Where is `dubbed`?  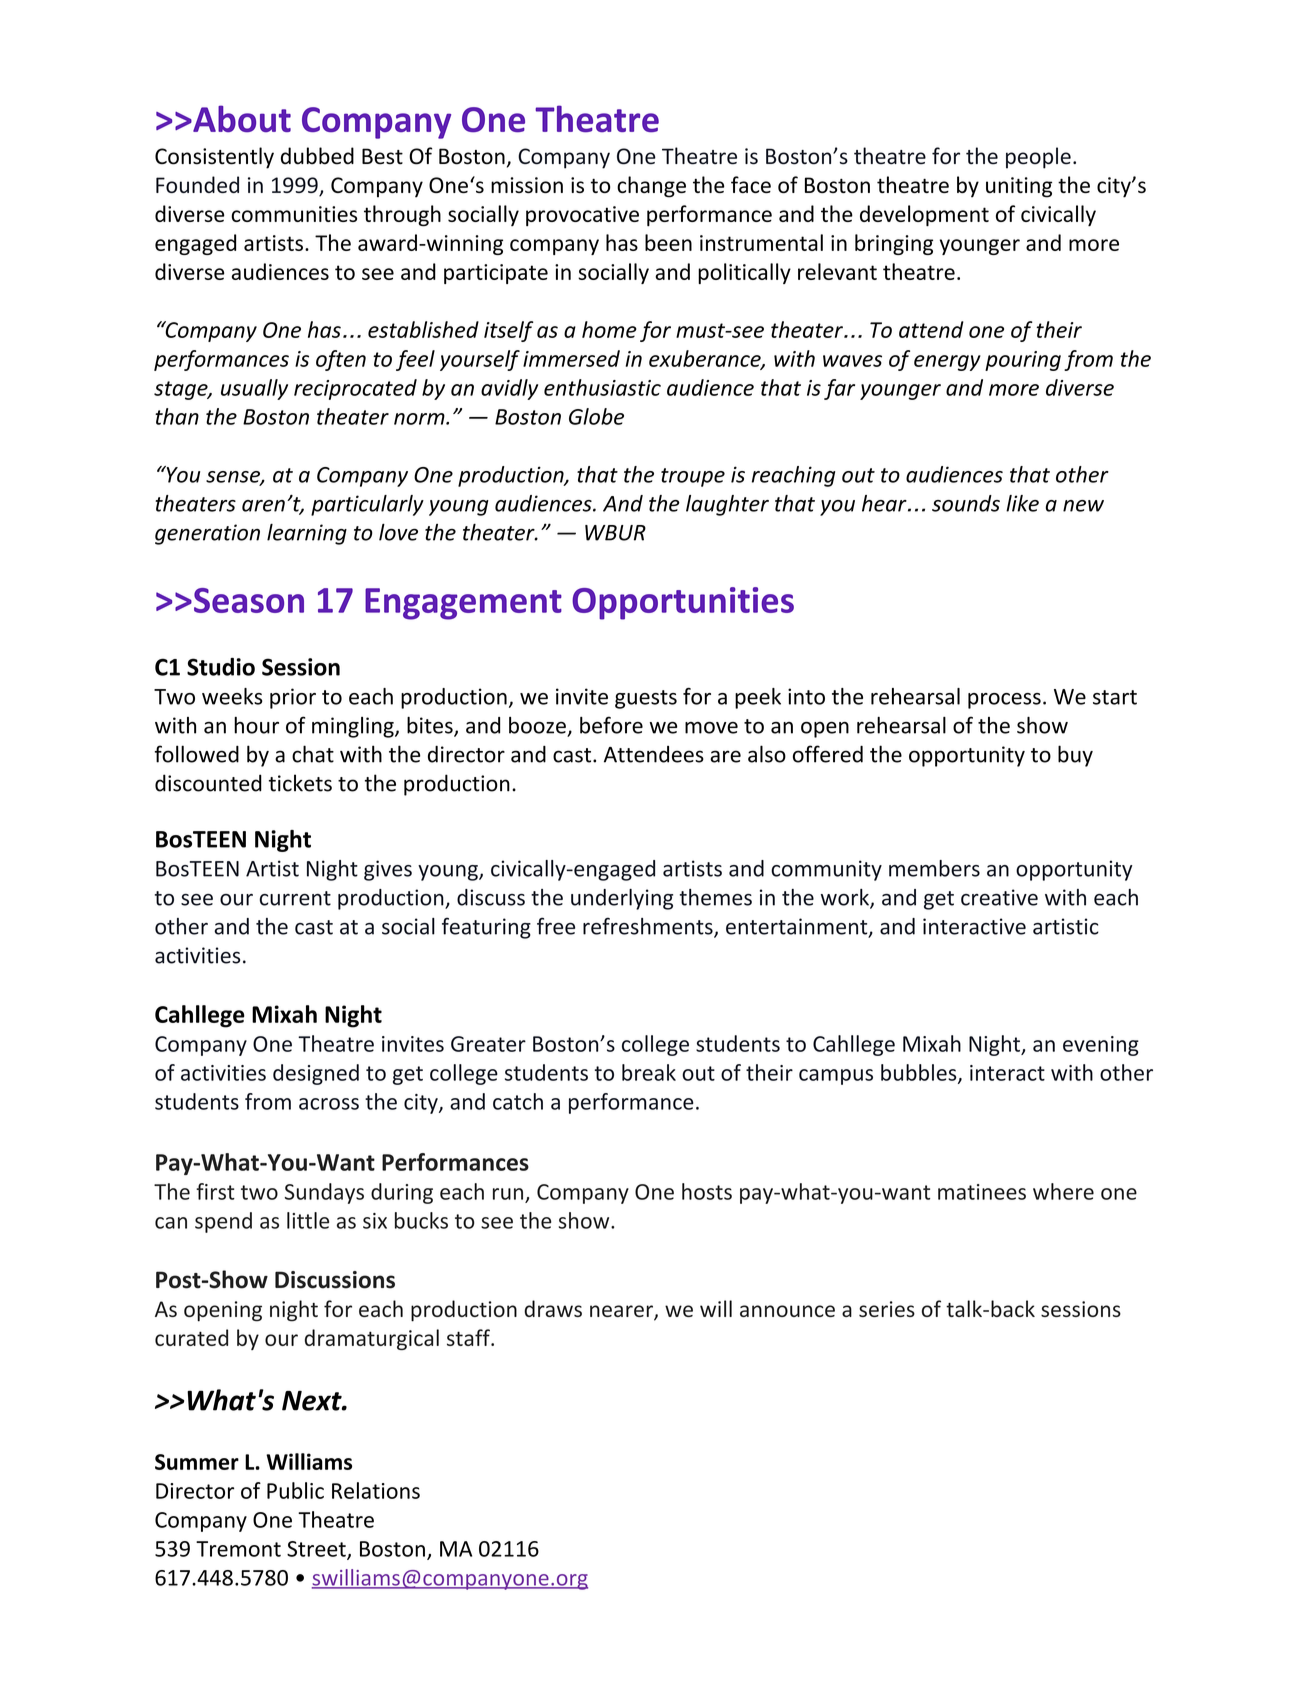
dubbed is located at coordinates (317, 156).
